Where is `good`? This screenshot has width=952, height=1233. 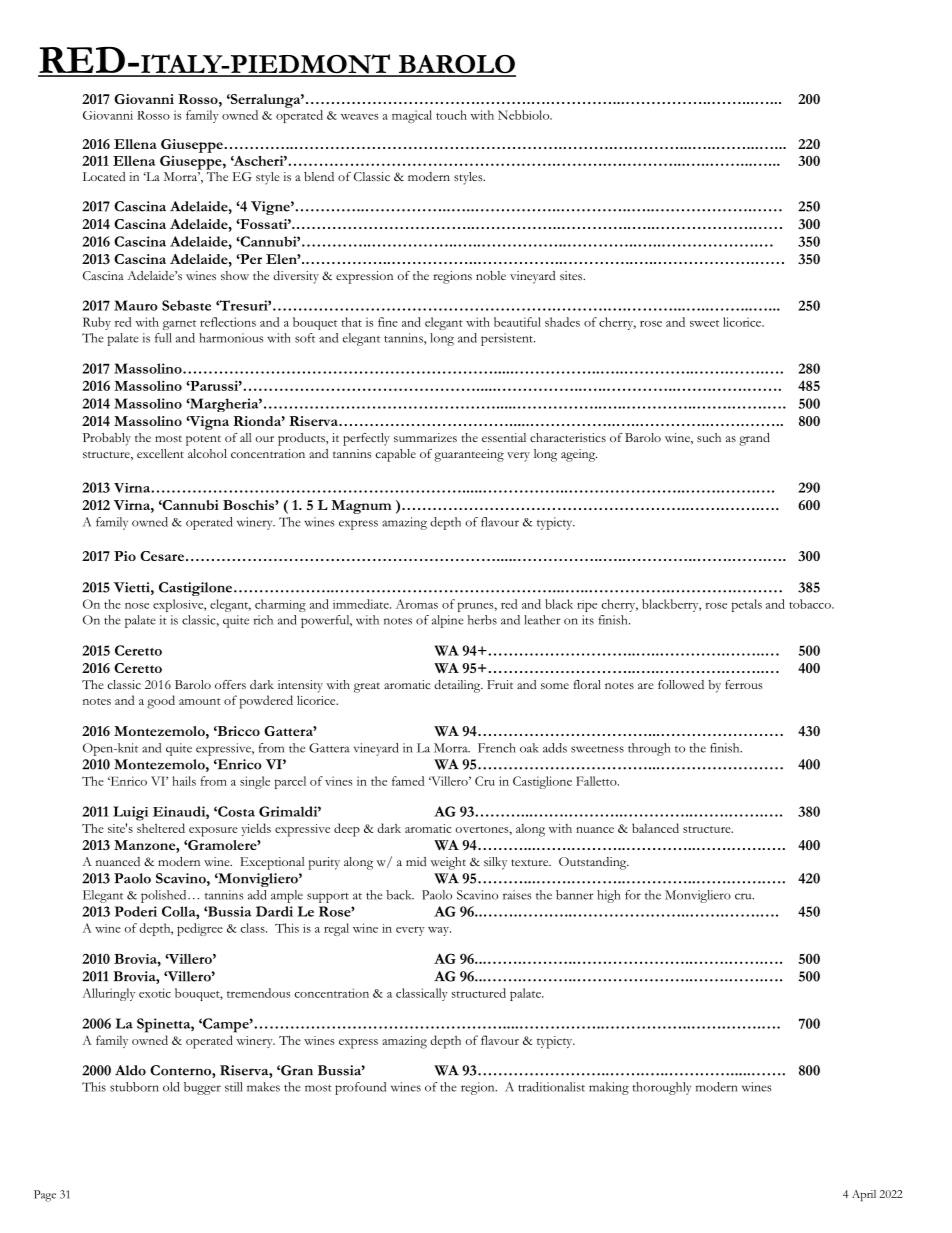
good is located at coordinates (161, 702).
